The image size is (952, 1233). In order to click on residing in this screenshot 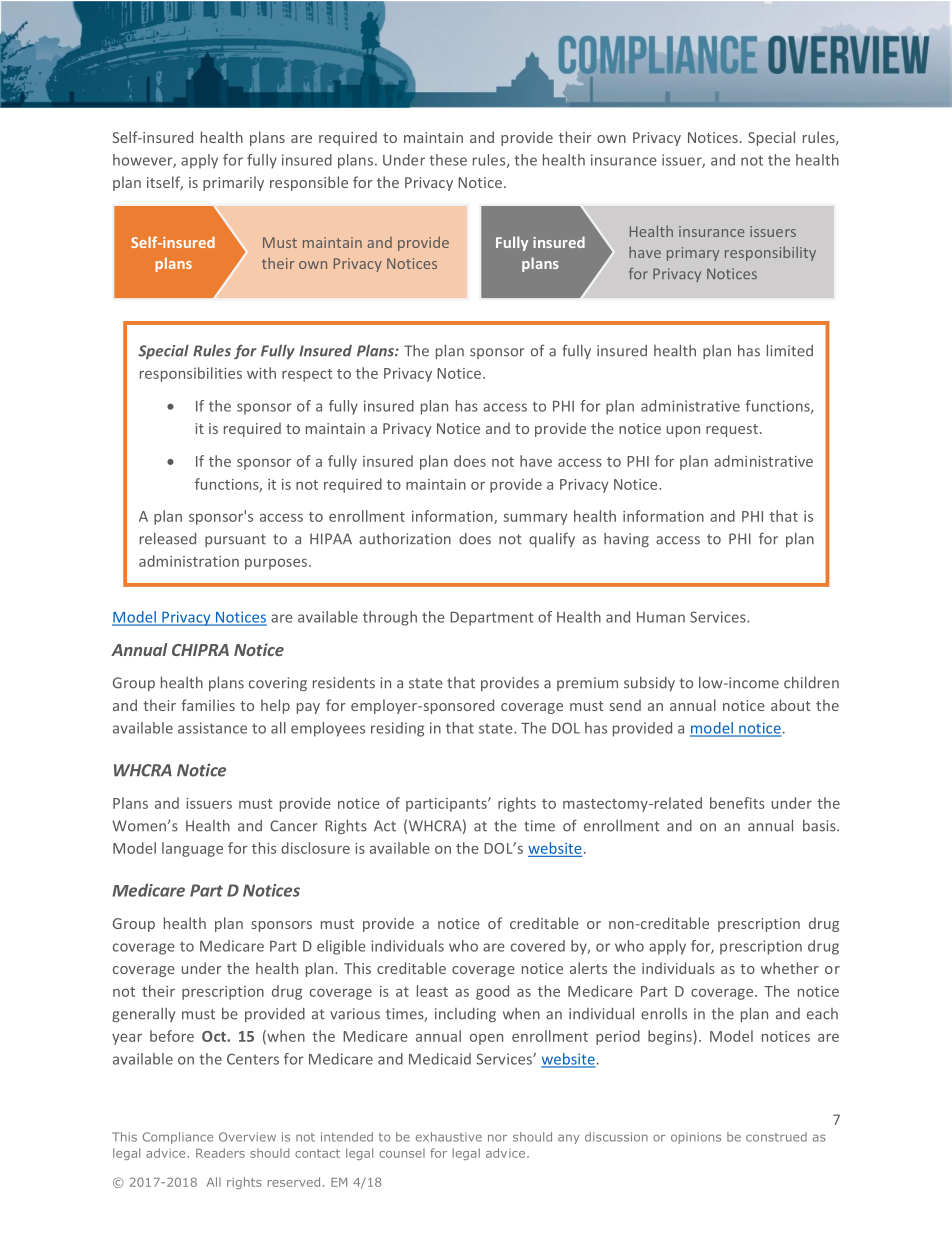, I will do `click(397, 729)`.
